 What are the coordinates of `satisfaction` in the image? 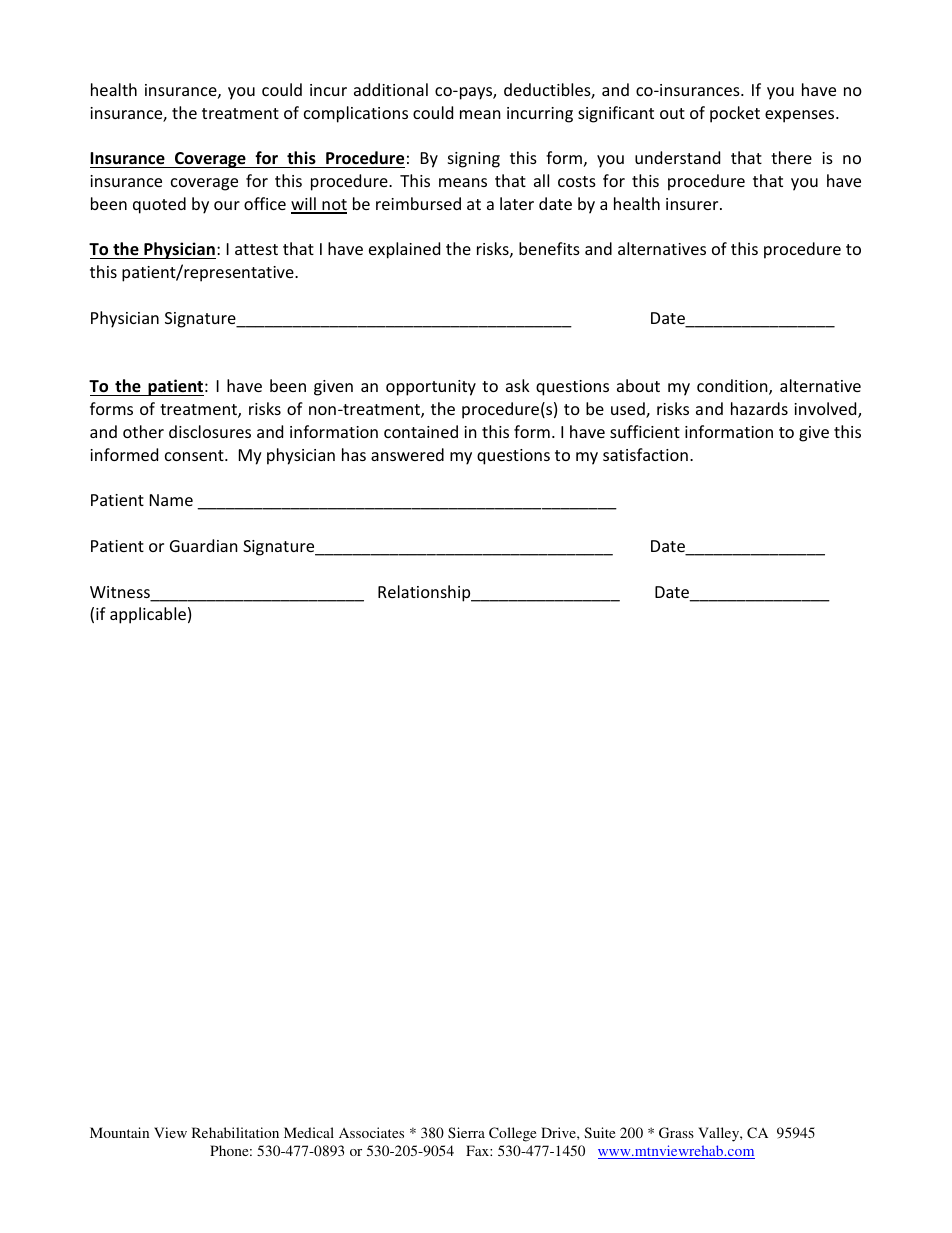 It's located at (645, 454).
